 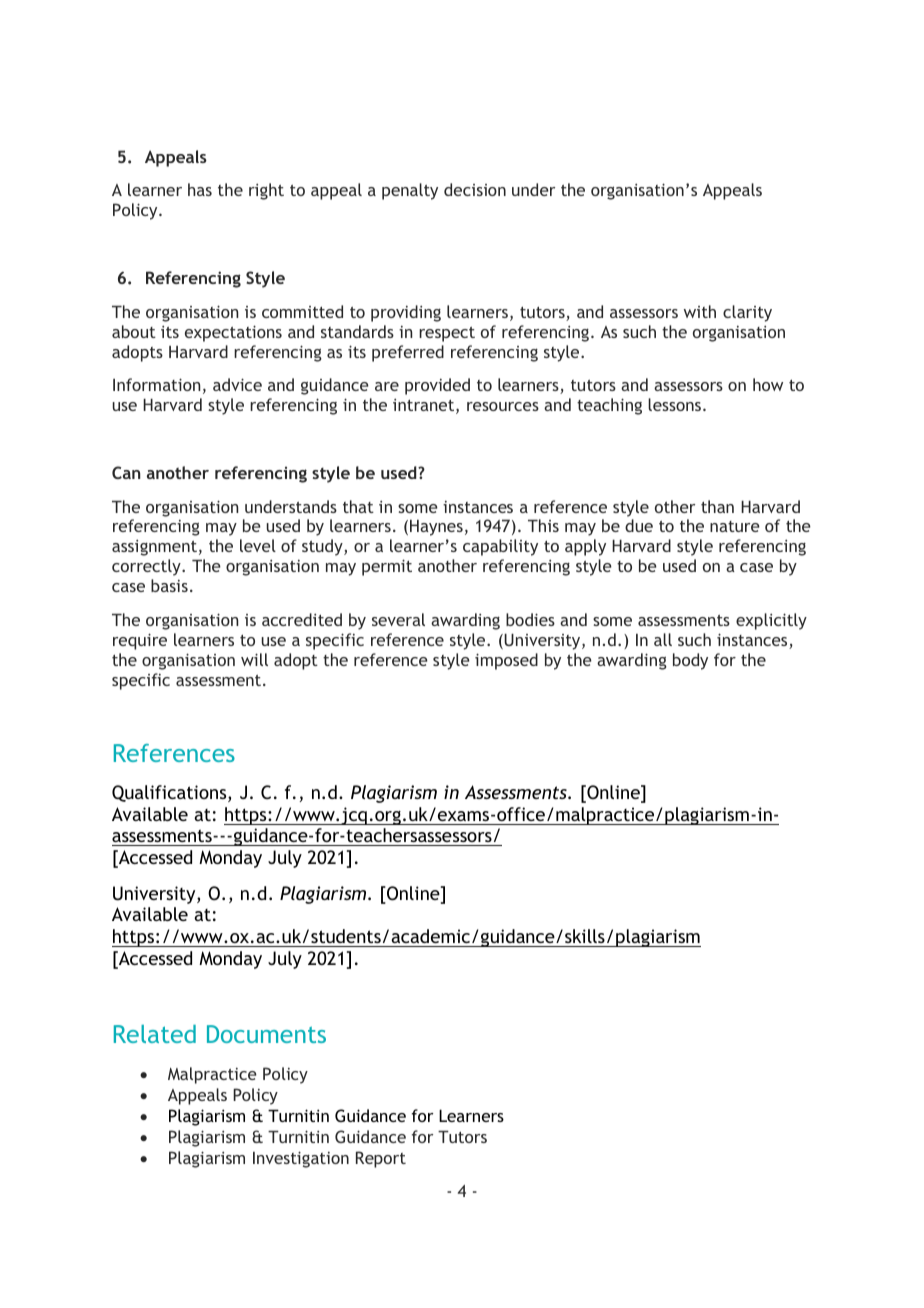 I want to click on Report, so click(x=381, y=1159).
